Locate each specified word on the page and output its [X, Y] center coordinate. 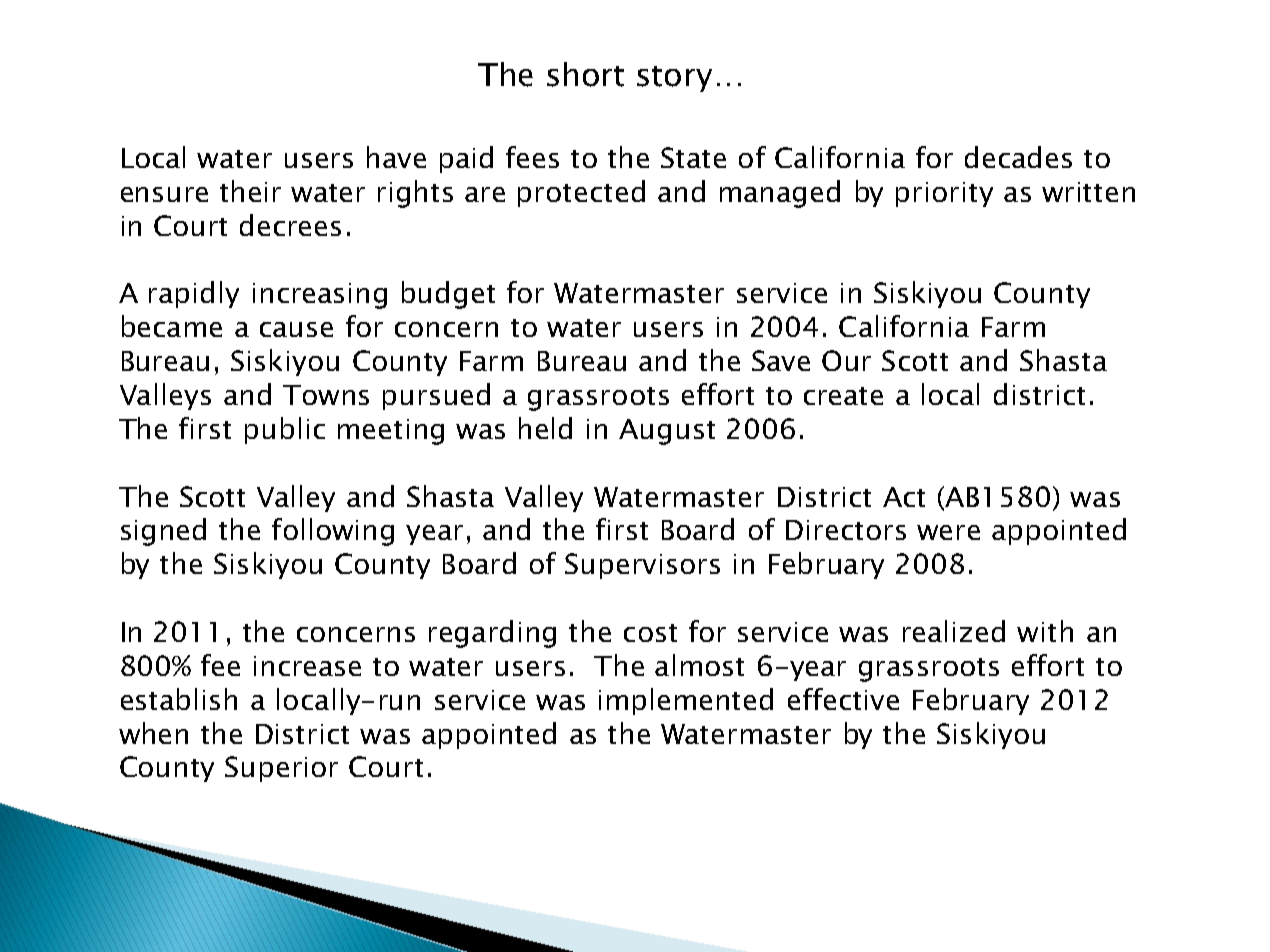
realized [954, 631]
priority [944, 194]
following [333, 532]
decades [1018, 157]
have [396, 157]
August [667, 432]
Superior [281, 769]
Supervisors [642, 566]
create [843, 396]
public [285, 430]
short [585, 74]
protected [581, 193]
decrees [290, 225]
